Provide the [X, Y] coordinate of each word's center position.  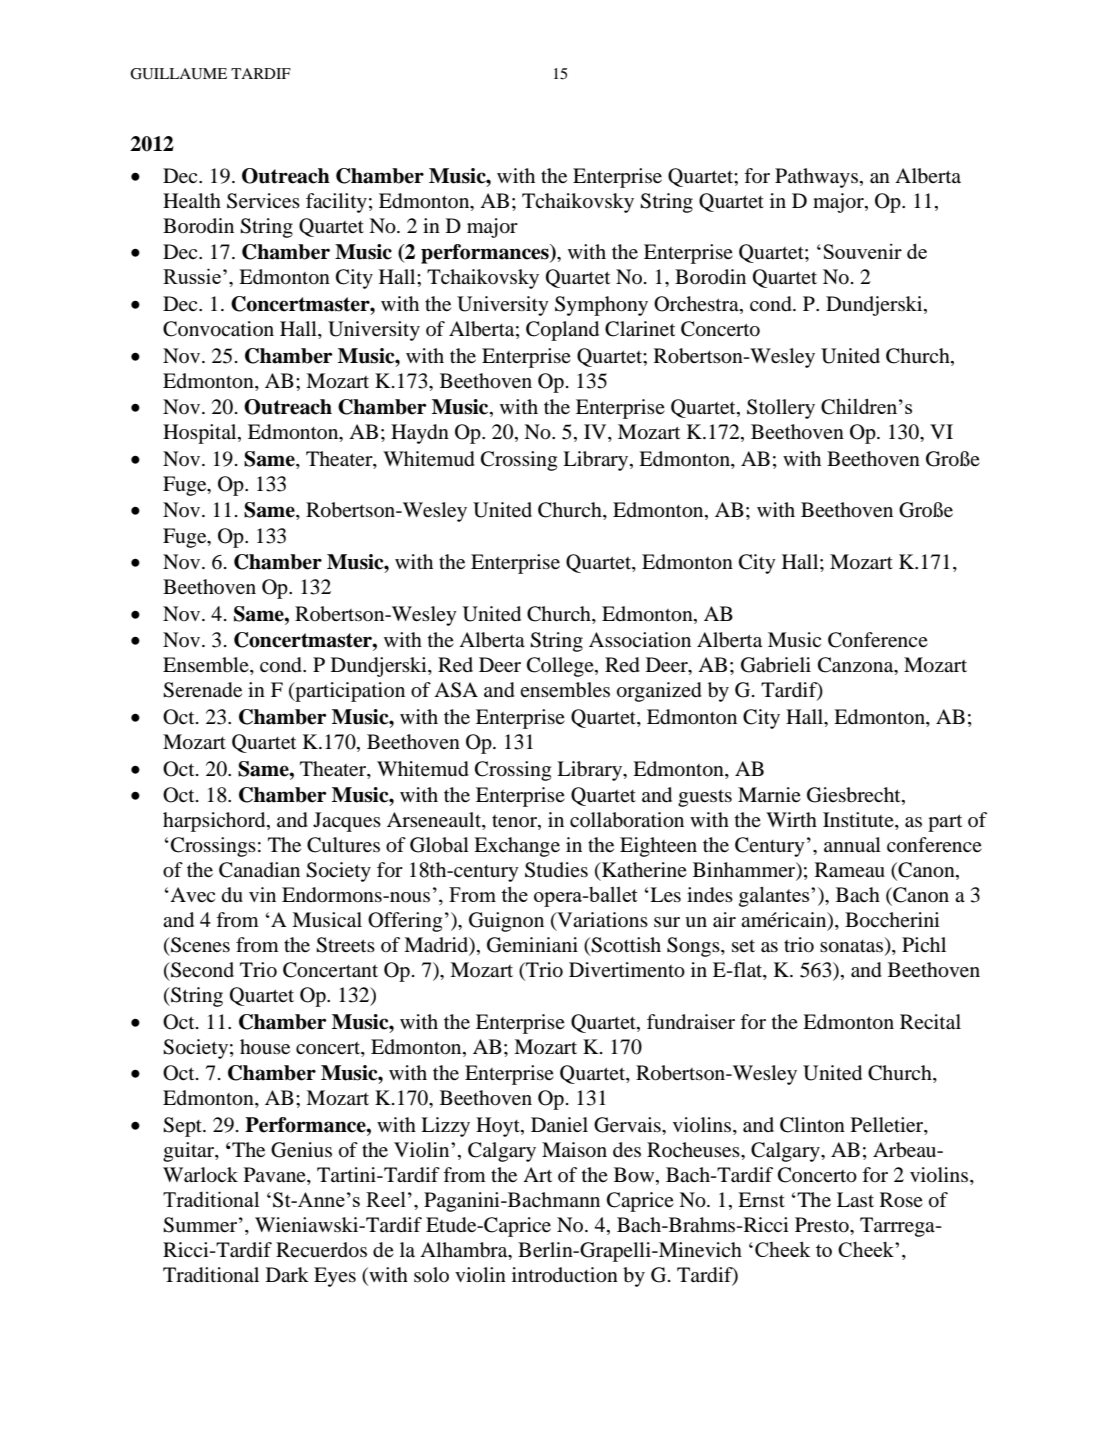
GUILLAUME [178, 74]
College [561, 667]
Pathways [816, 178]
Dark [287, 1274]
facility [336, 203]
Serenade [202, 690]
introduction [565, 1275]
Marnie [769, 794]
